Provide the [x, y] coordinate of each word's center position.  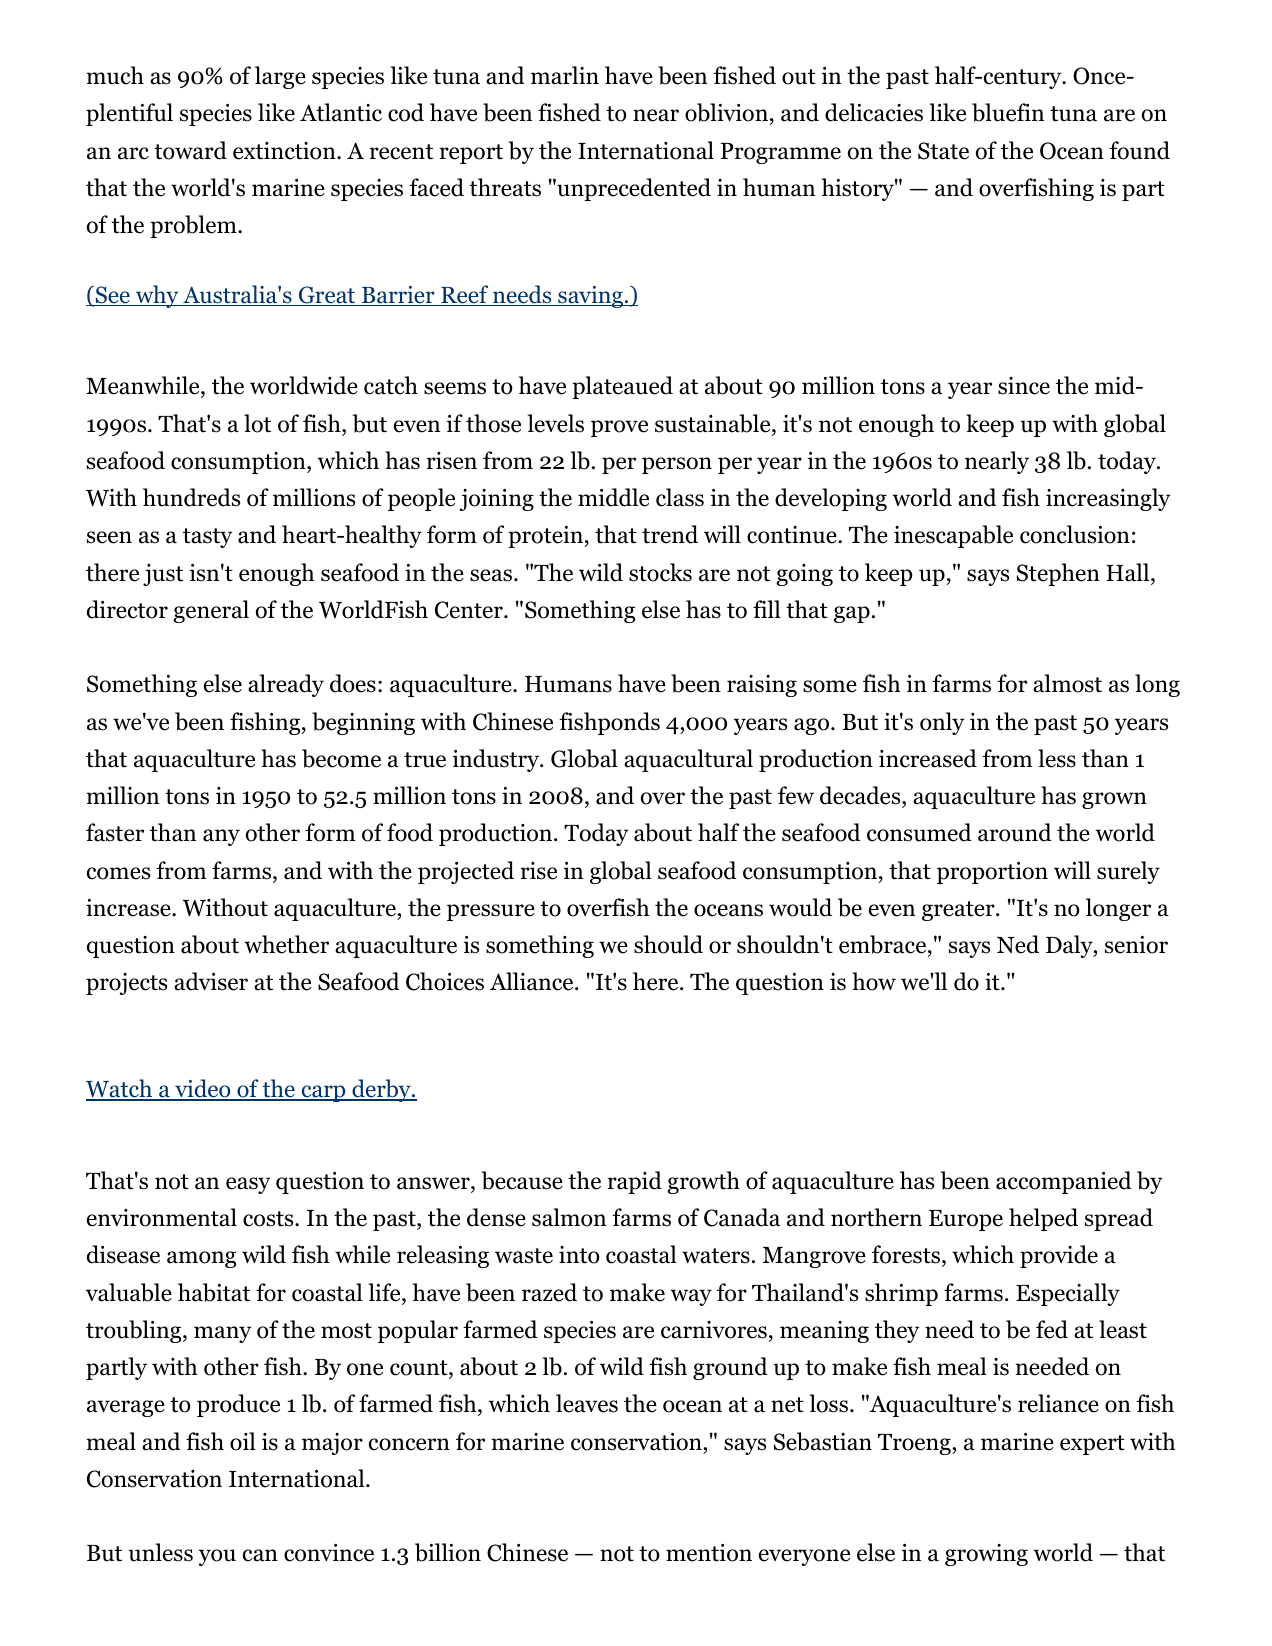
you [217, 1557]
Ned [1018, 944]
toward [190, 150]
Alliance [533, 981]
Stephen [1058, 574]
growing [986, 1555]
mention [709, 1553]
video [203, 1090]
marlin [565, 75]
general [211, 611]
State [943, 151]
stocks [660, 572]
